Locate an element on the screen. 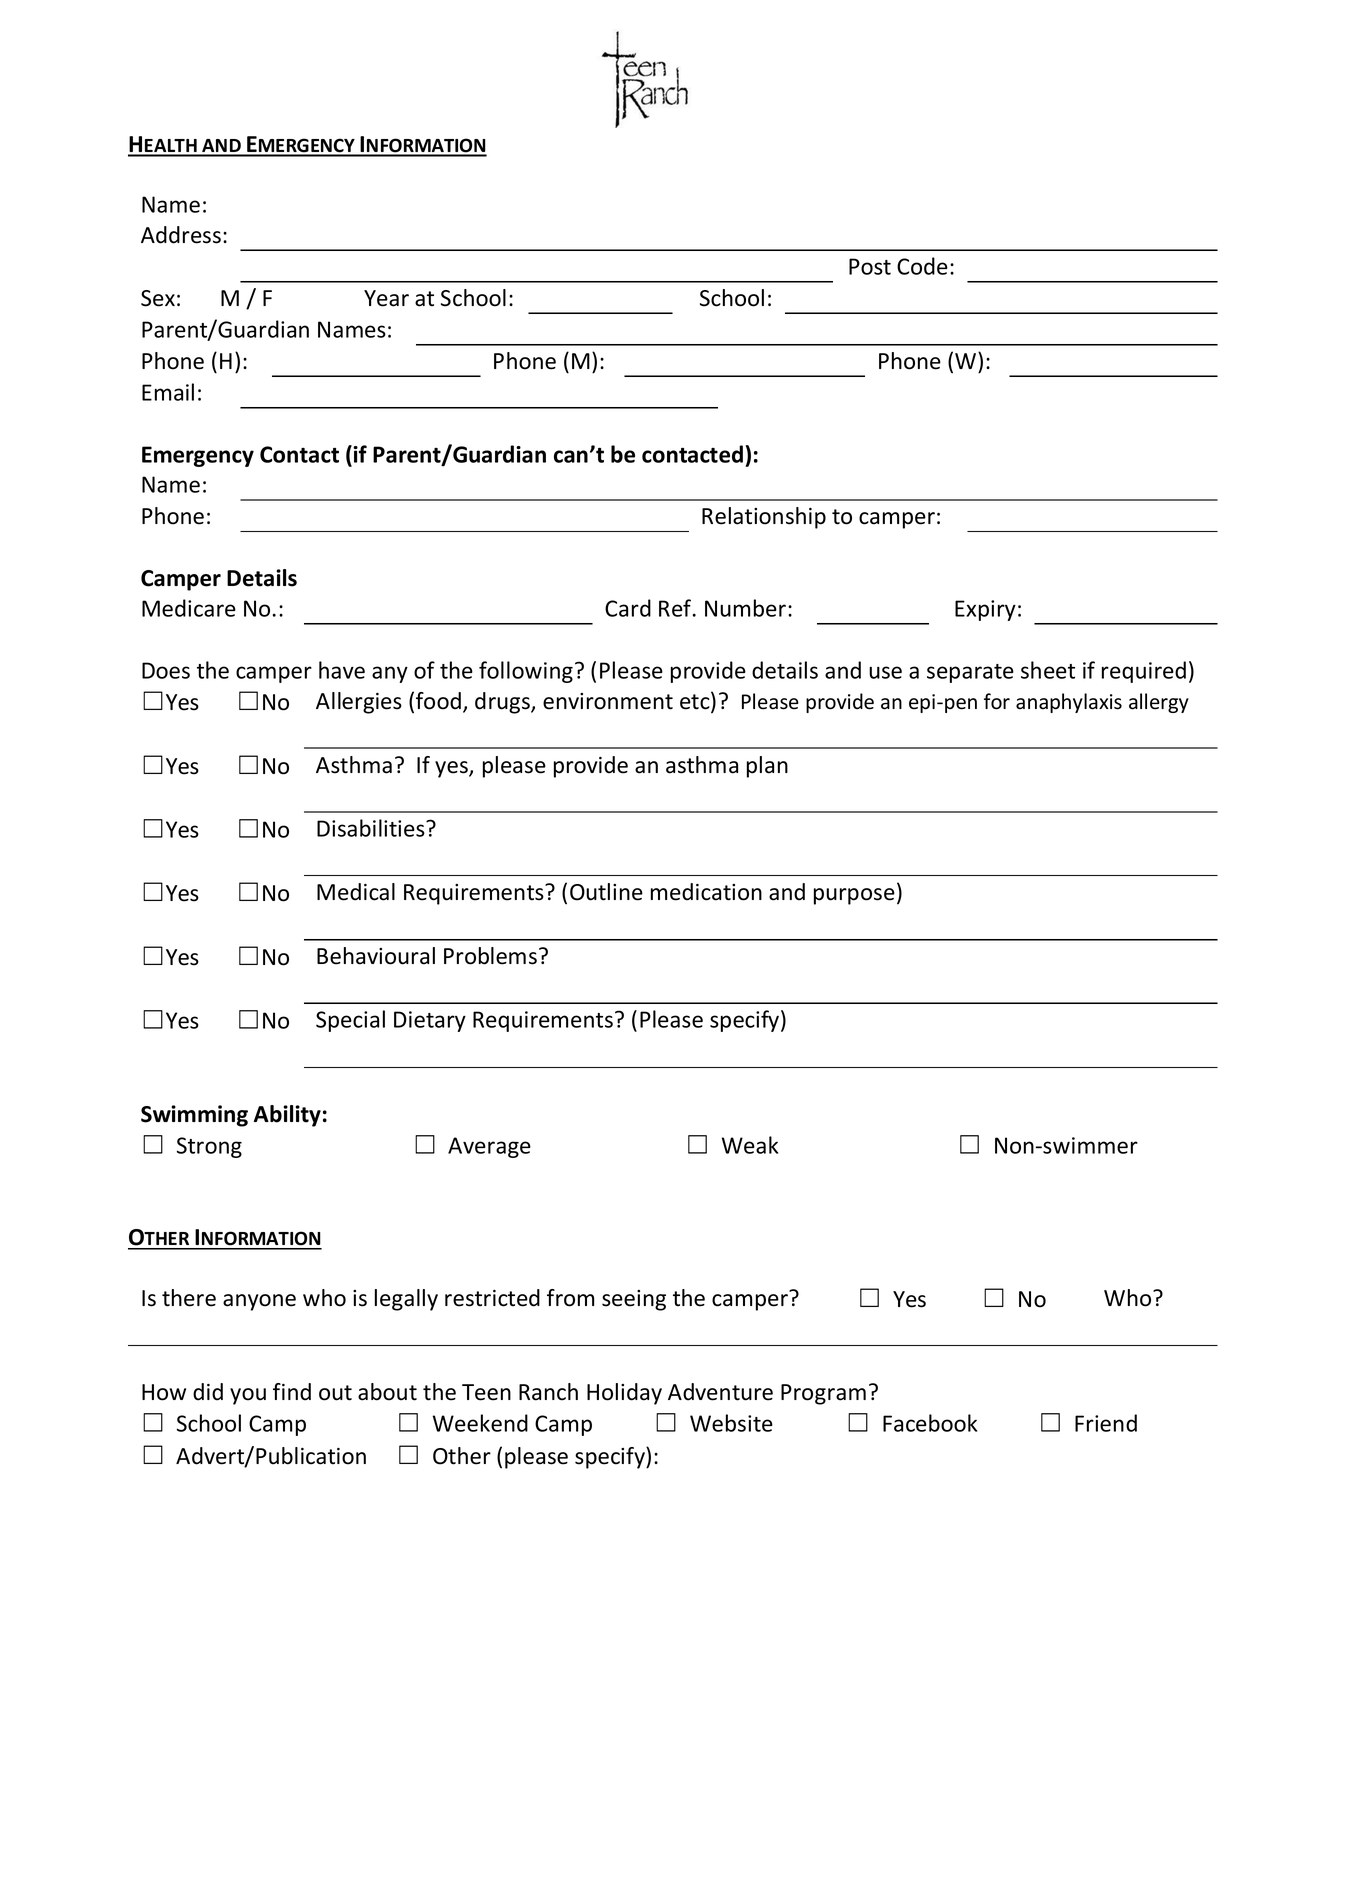 The width and height of the screenshot is (1346, 1904). Allergies is located at coordinates (359, 703).
